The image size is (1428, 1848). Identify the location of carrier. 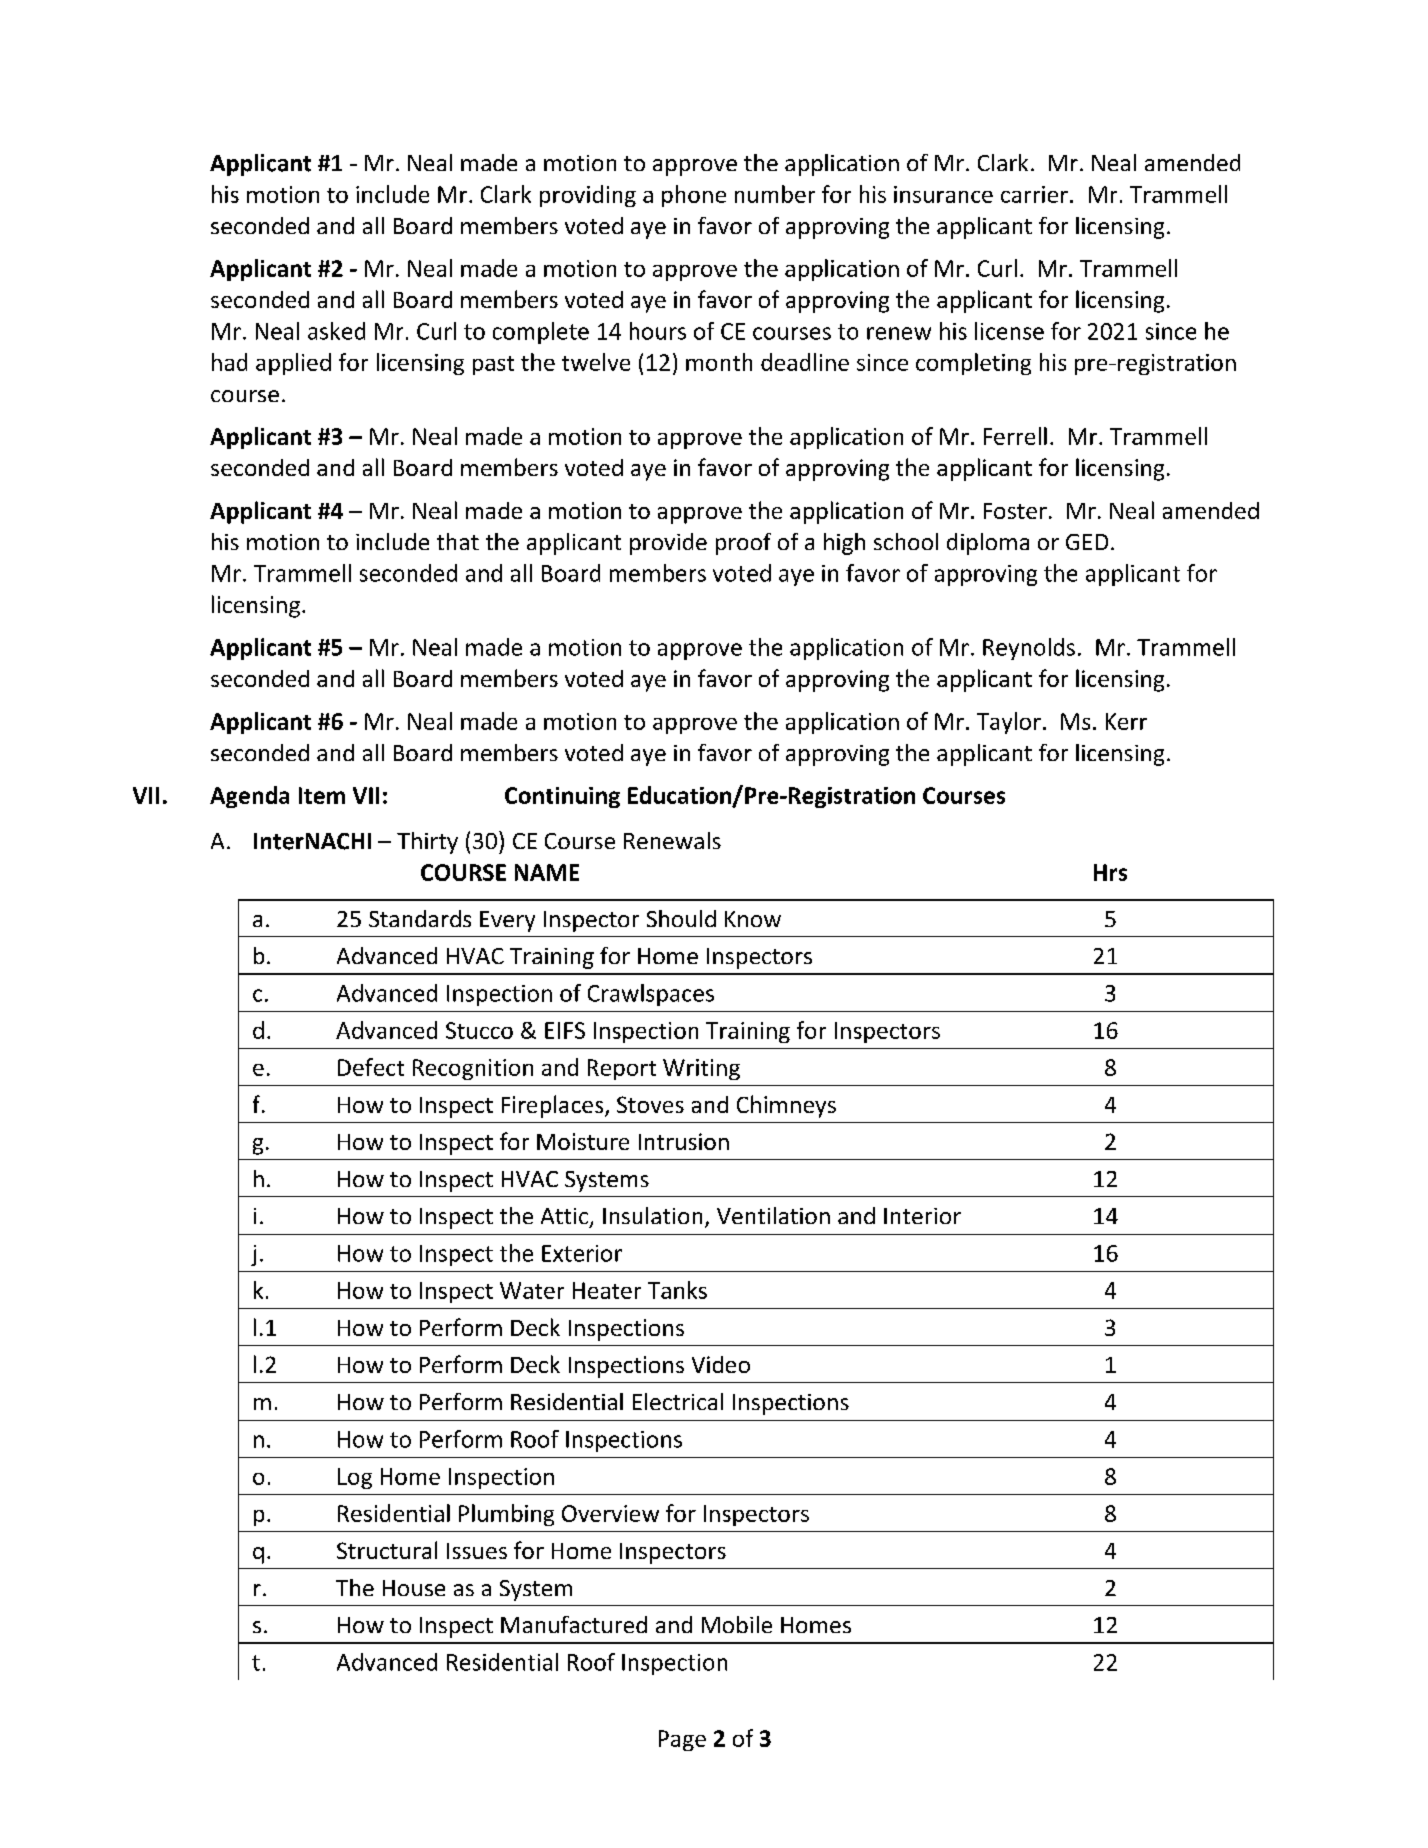
(1034, 194).
